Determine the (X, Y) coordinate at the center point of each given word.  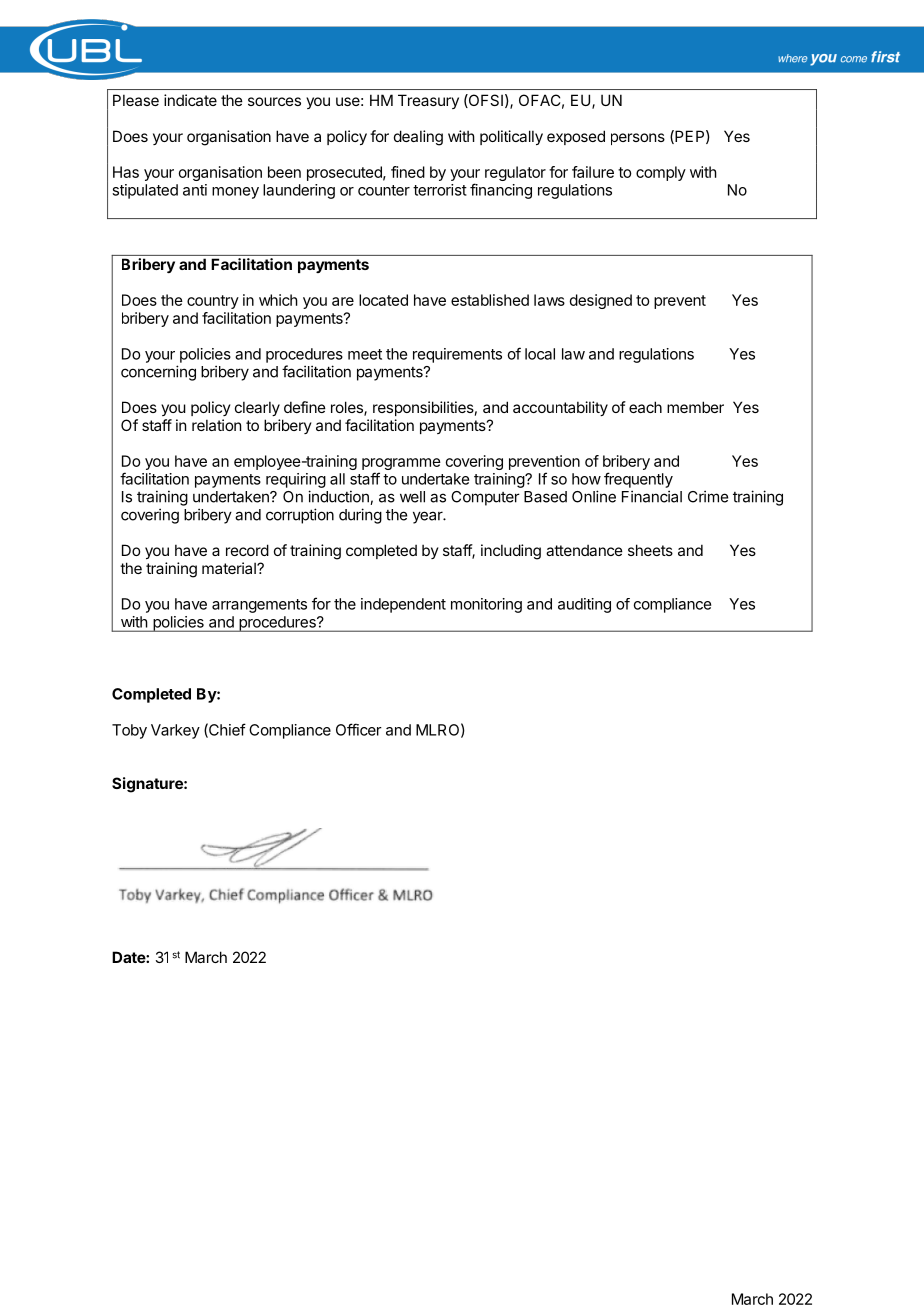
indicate (190, 100)
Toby (129, 731)
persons (638, 139)
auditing (584, 605)
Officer (359, 729)
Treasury (428, 101)
